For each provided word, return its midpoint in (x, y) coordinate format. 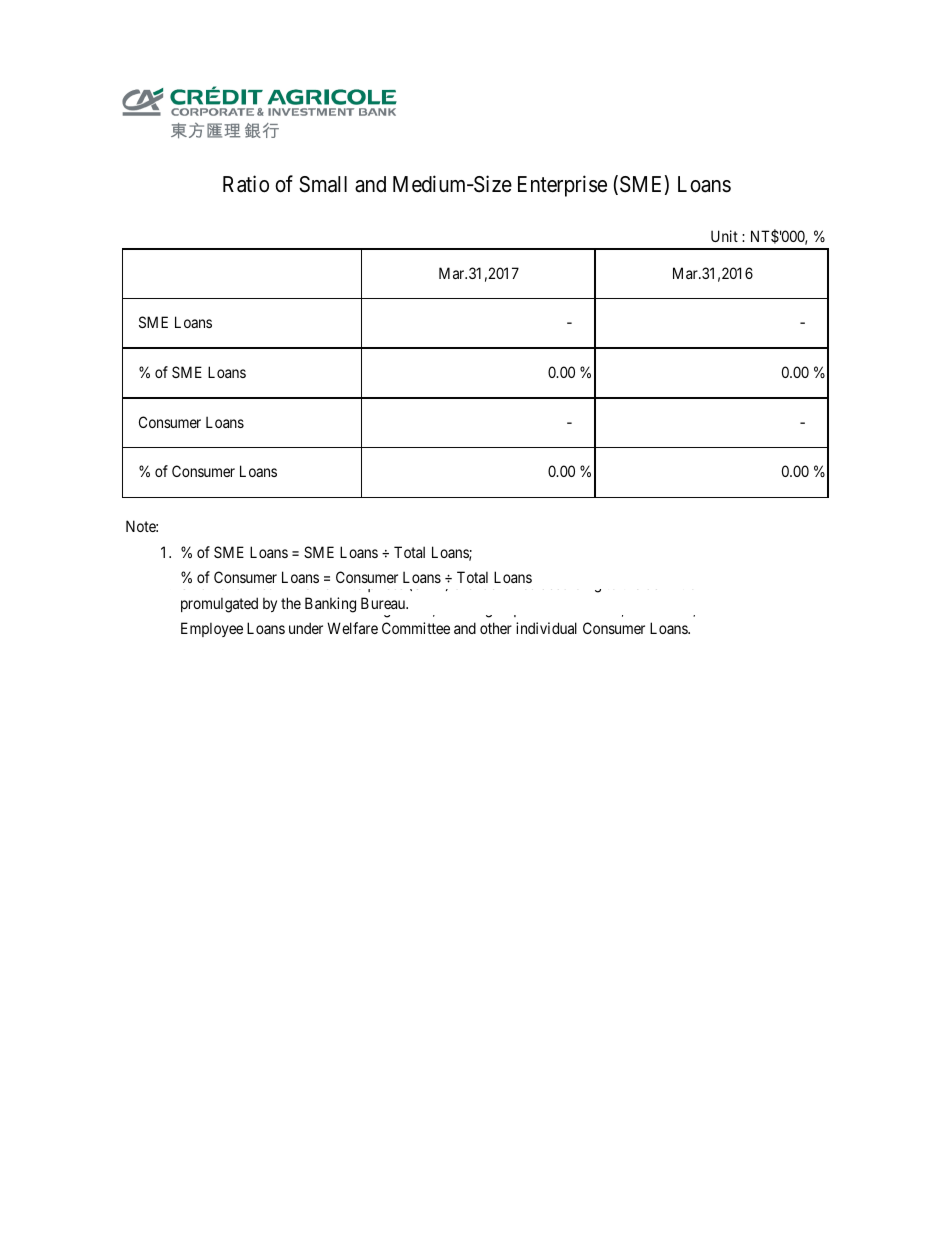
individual (546, 628)
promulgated (219, 605)
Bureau (384, 603)
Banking (330, 605)
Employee (212, 629)
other (496, 628)
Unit (724, 236)
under (306, 628)
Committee (416, 628)
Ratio (246, 184)
